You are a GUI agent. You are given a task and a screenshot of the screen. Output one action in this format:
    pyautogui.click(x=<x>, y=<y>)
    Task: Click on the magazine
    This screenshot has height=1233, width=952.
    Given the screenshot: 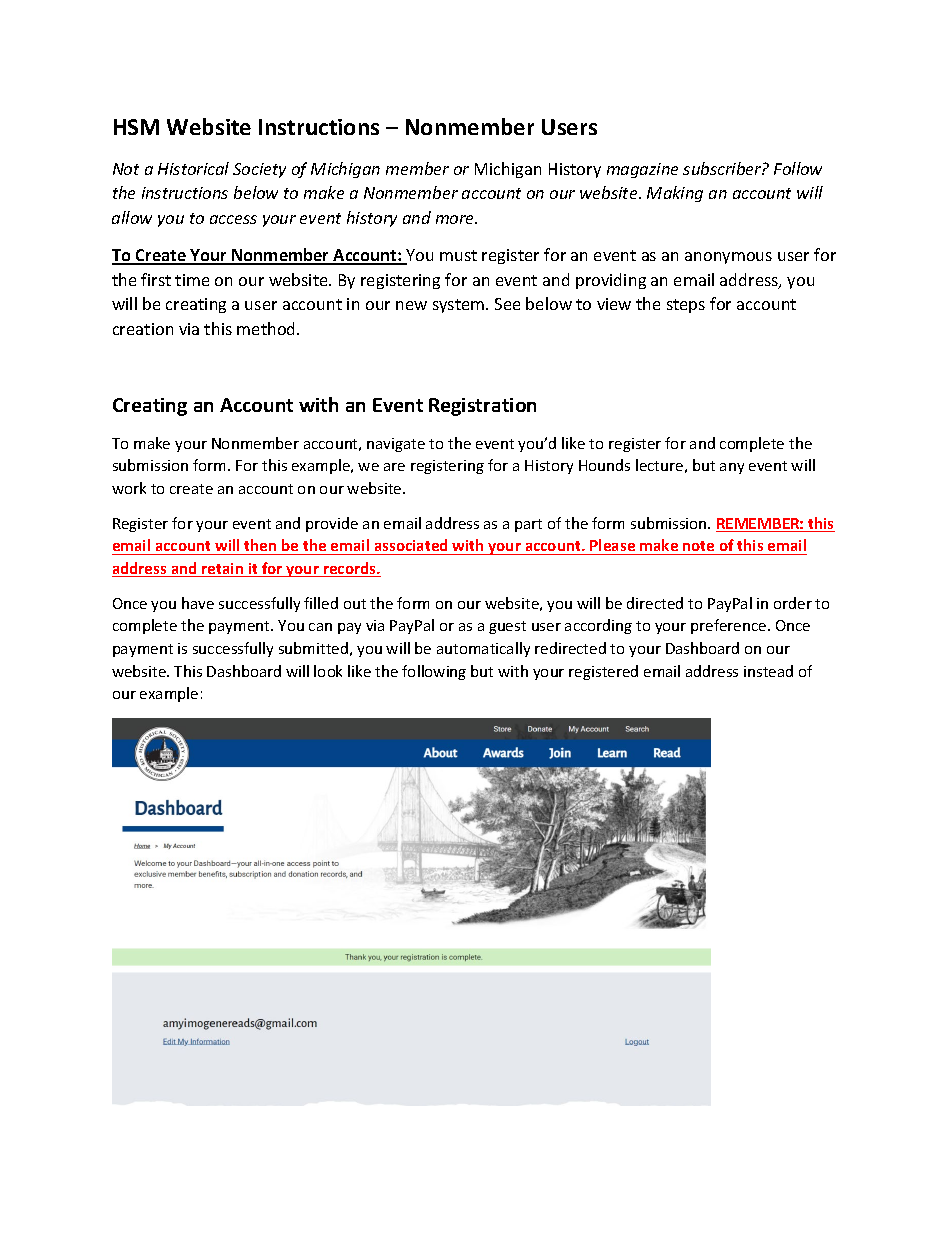 What is the action you would take?
    pyautogui.click(x=642, y=170)
